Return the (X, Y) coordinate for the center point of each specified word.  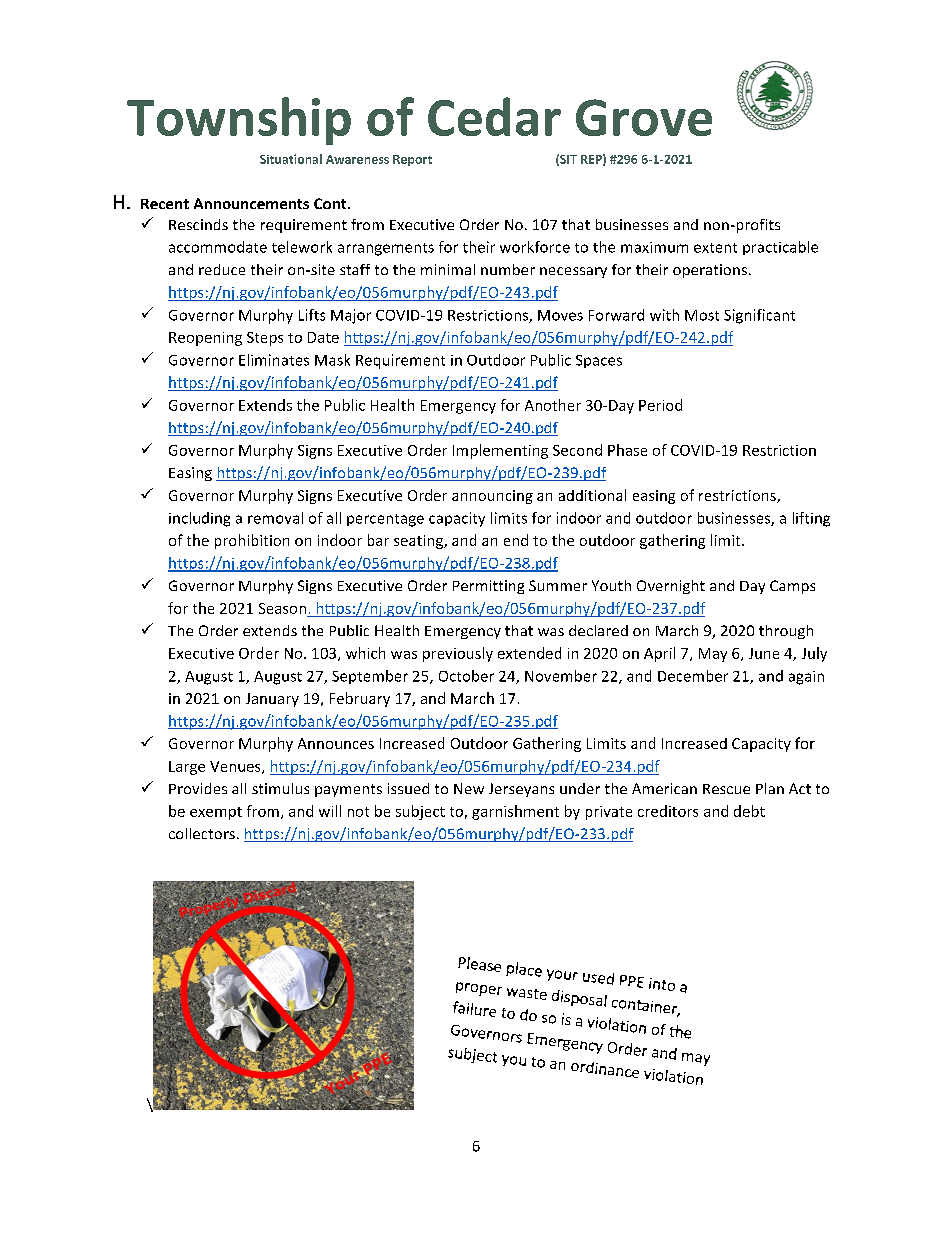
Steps (265, 339)
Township (239, 121)
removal (275, 518)
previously (458, 654)
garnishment (515, 812)
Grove (644, 117)
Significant (759, 316)
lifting (811, 519)
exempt (216, 813)
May (713, 655)
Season (282, 608)
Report (412, 160)
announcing (492, 497)
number (508, 269)
